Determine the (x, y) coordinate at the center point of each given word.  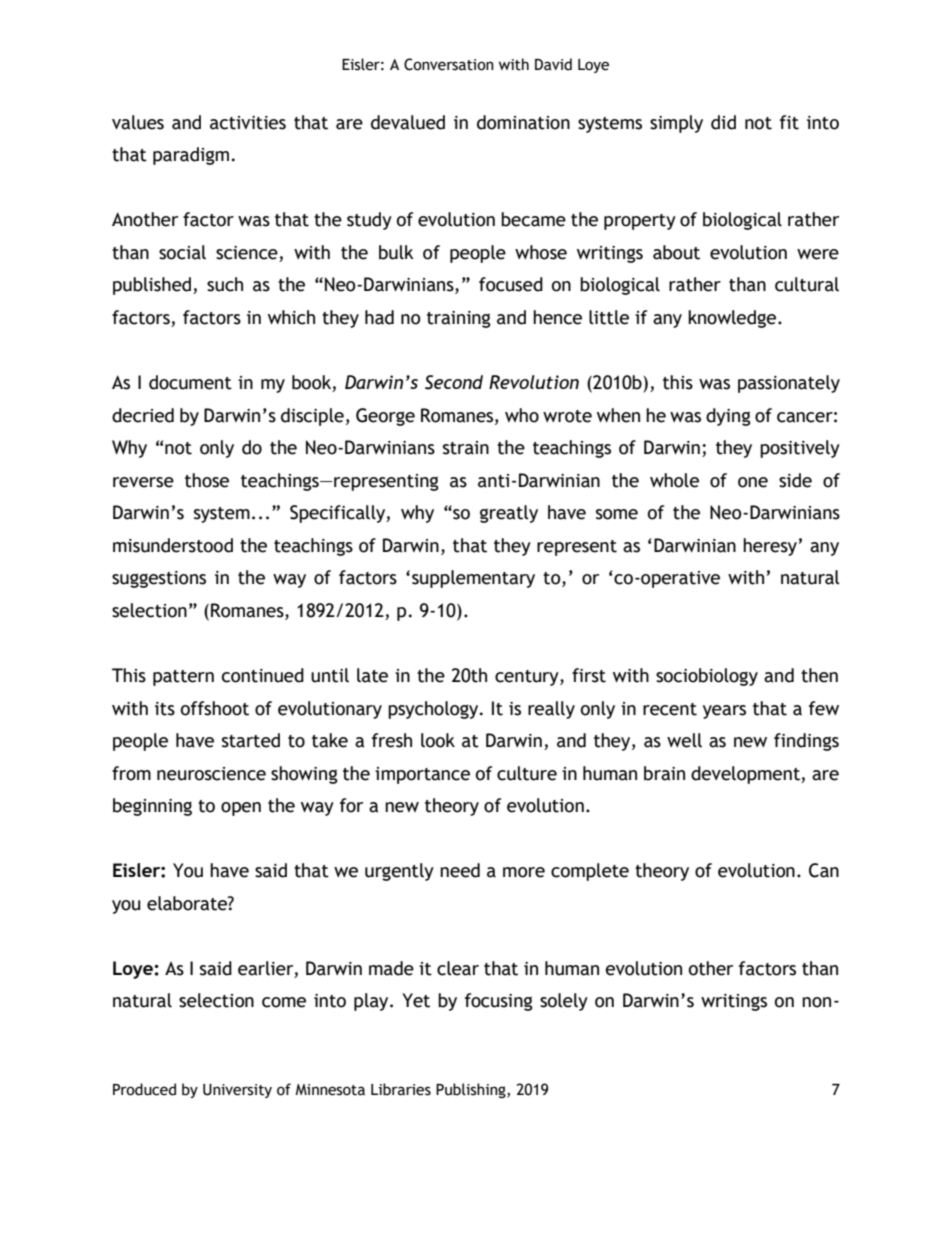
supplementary (473, 579)
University (237, 1091)
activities (248, 123)
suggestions (159, 579)
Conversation (449, 64)
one (753, 482)
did (723, 122)
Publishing (472, 1090)
